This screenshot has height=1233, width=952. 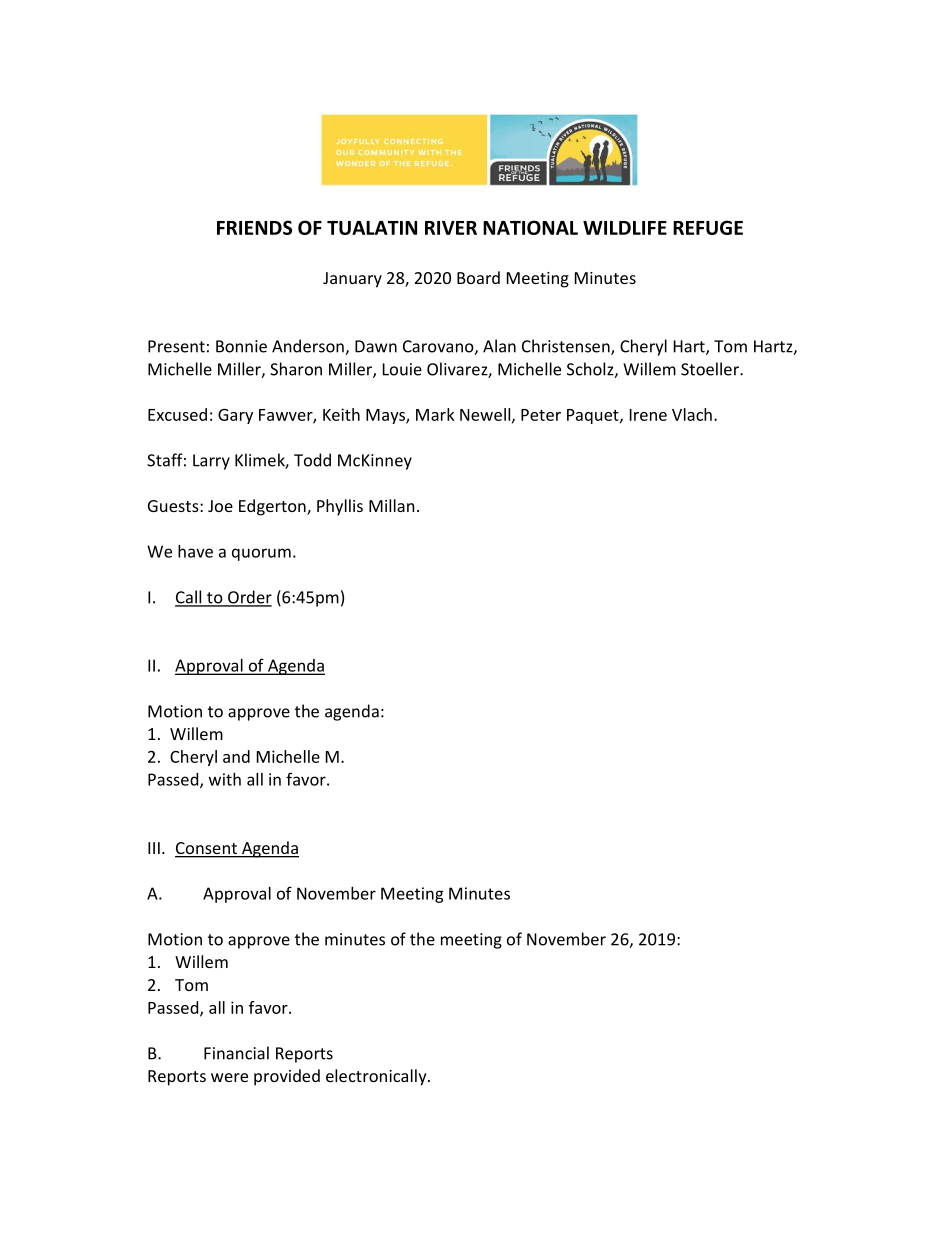 What do you see at coordinates (254, 227) in the screenshot?
I see `FRIENDS` at bounding box center [254, 227].
